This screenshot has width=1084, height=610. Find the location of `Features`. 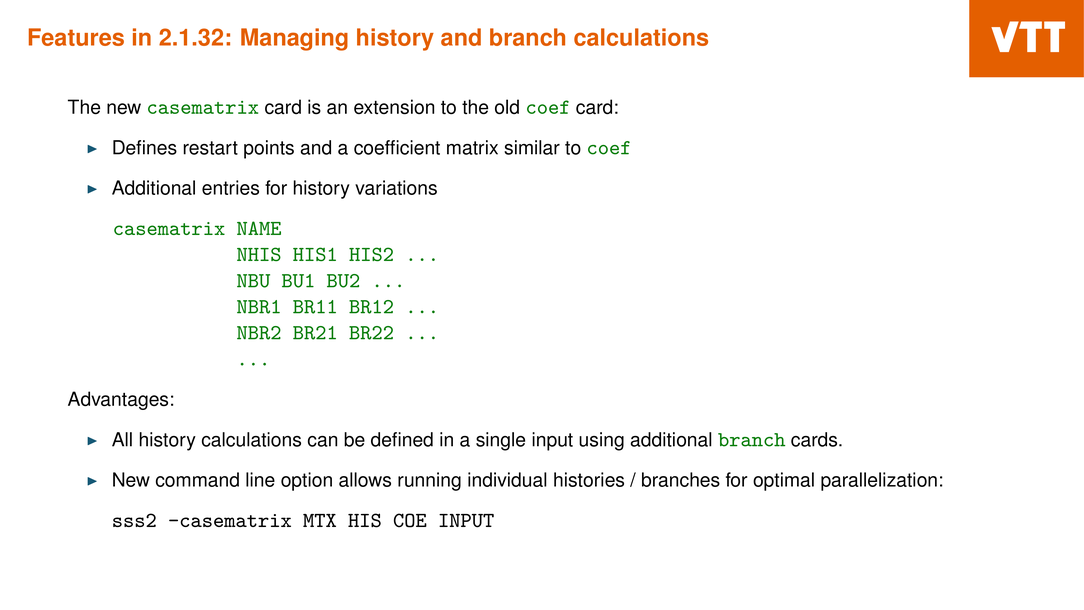

Features is located at coordinates (76, 37).
